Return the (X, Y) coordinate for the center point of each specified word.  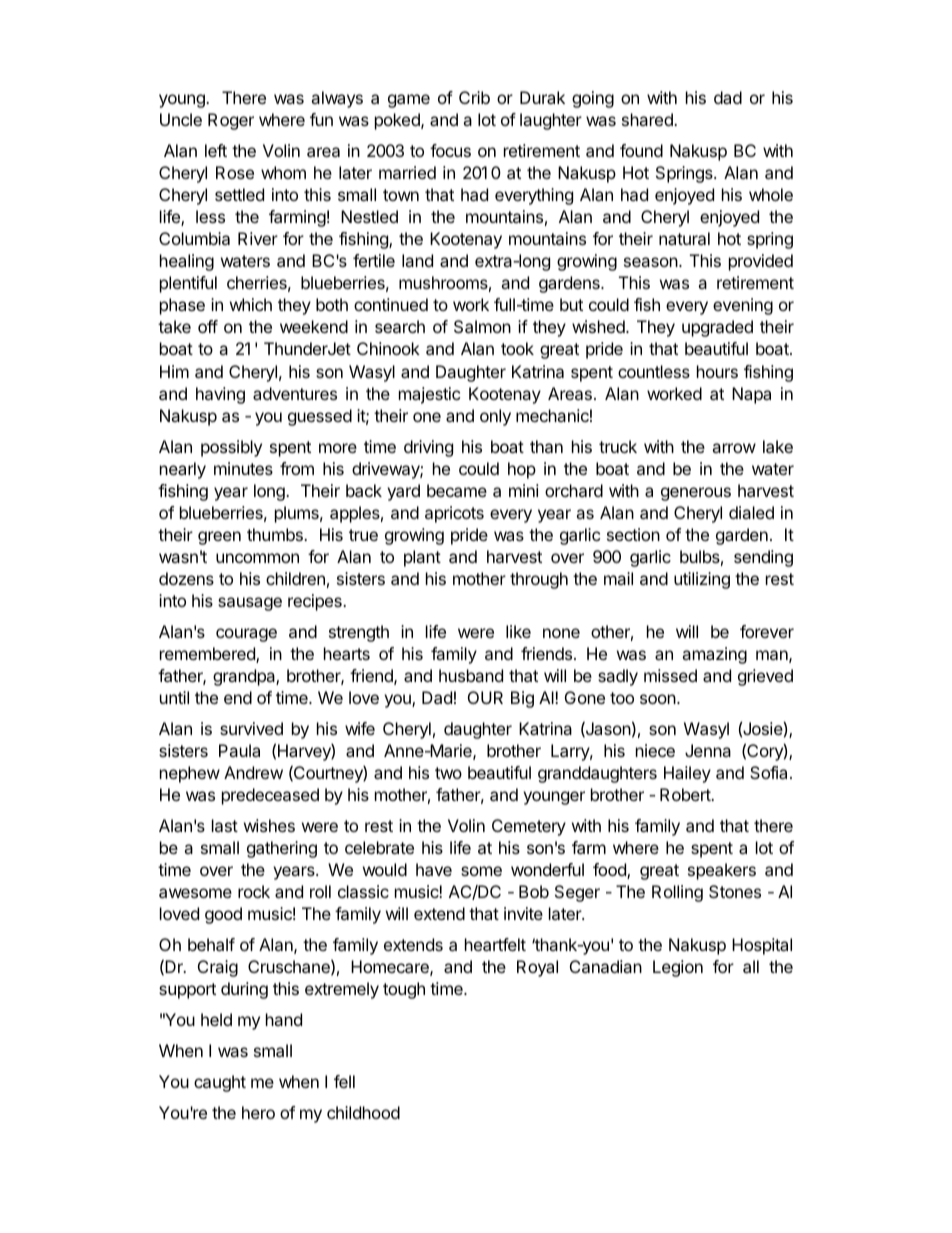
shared (648, 119)
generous (696, 494)
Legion (678, 968)
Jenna (708, 750)
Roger (231, 121)
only (495, 417)
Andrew (253, 772)
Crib (474, 97)
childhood (363, 1112)
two (448, 773)
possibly (231, 448)
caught (220, 1083)
